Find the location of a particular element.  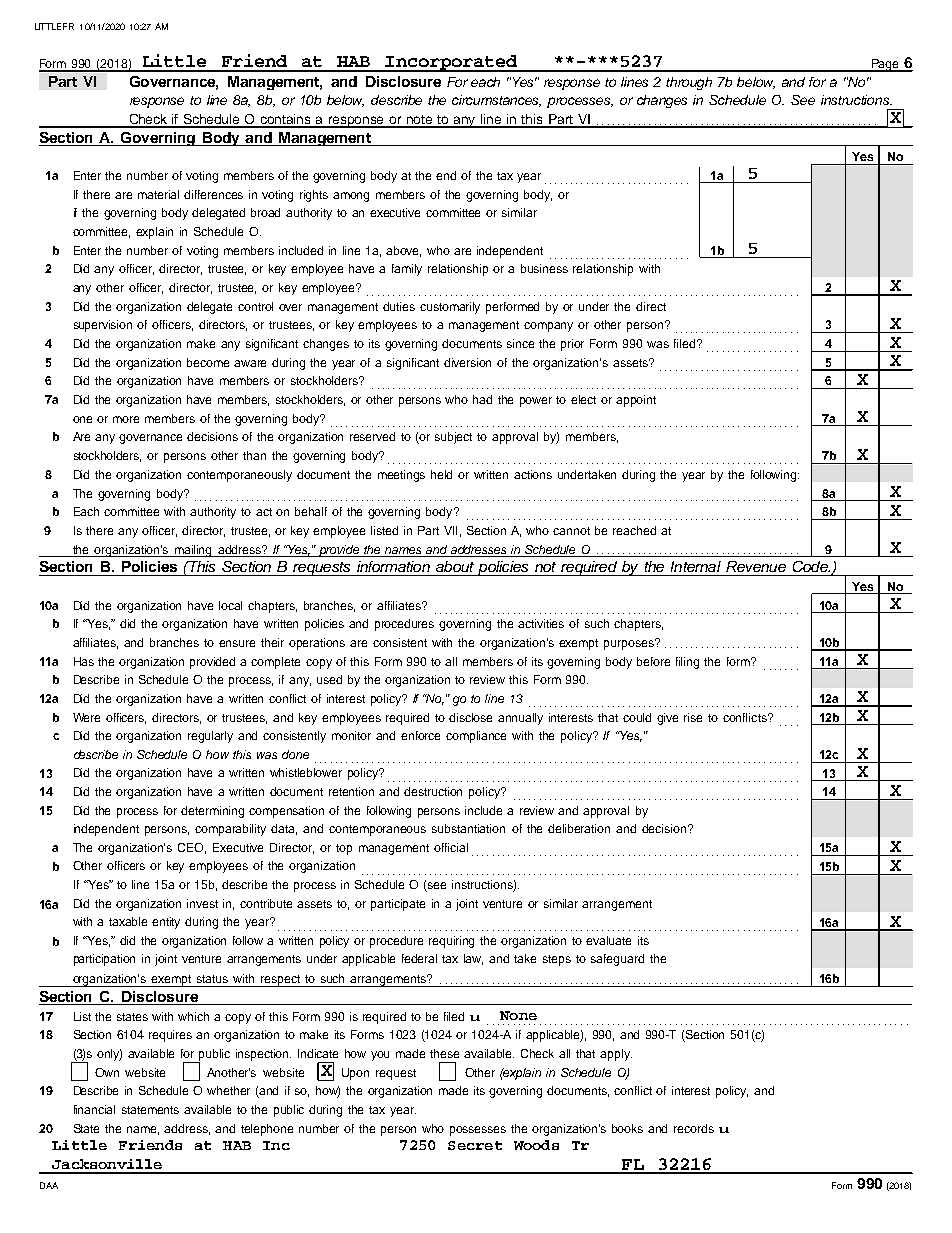

through is located at coordinates (689, 83).
